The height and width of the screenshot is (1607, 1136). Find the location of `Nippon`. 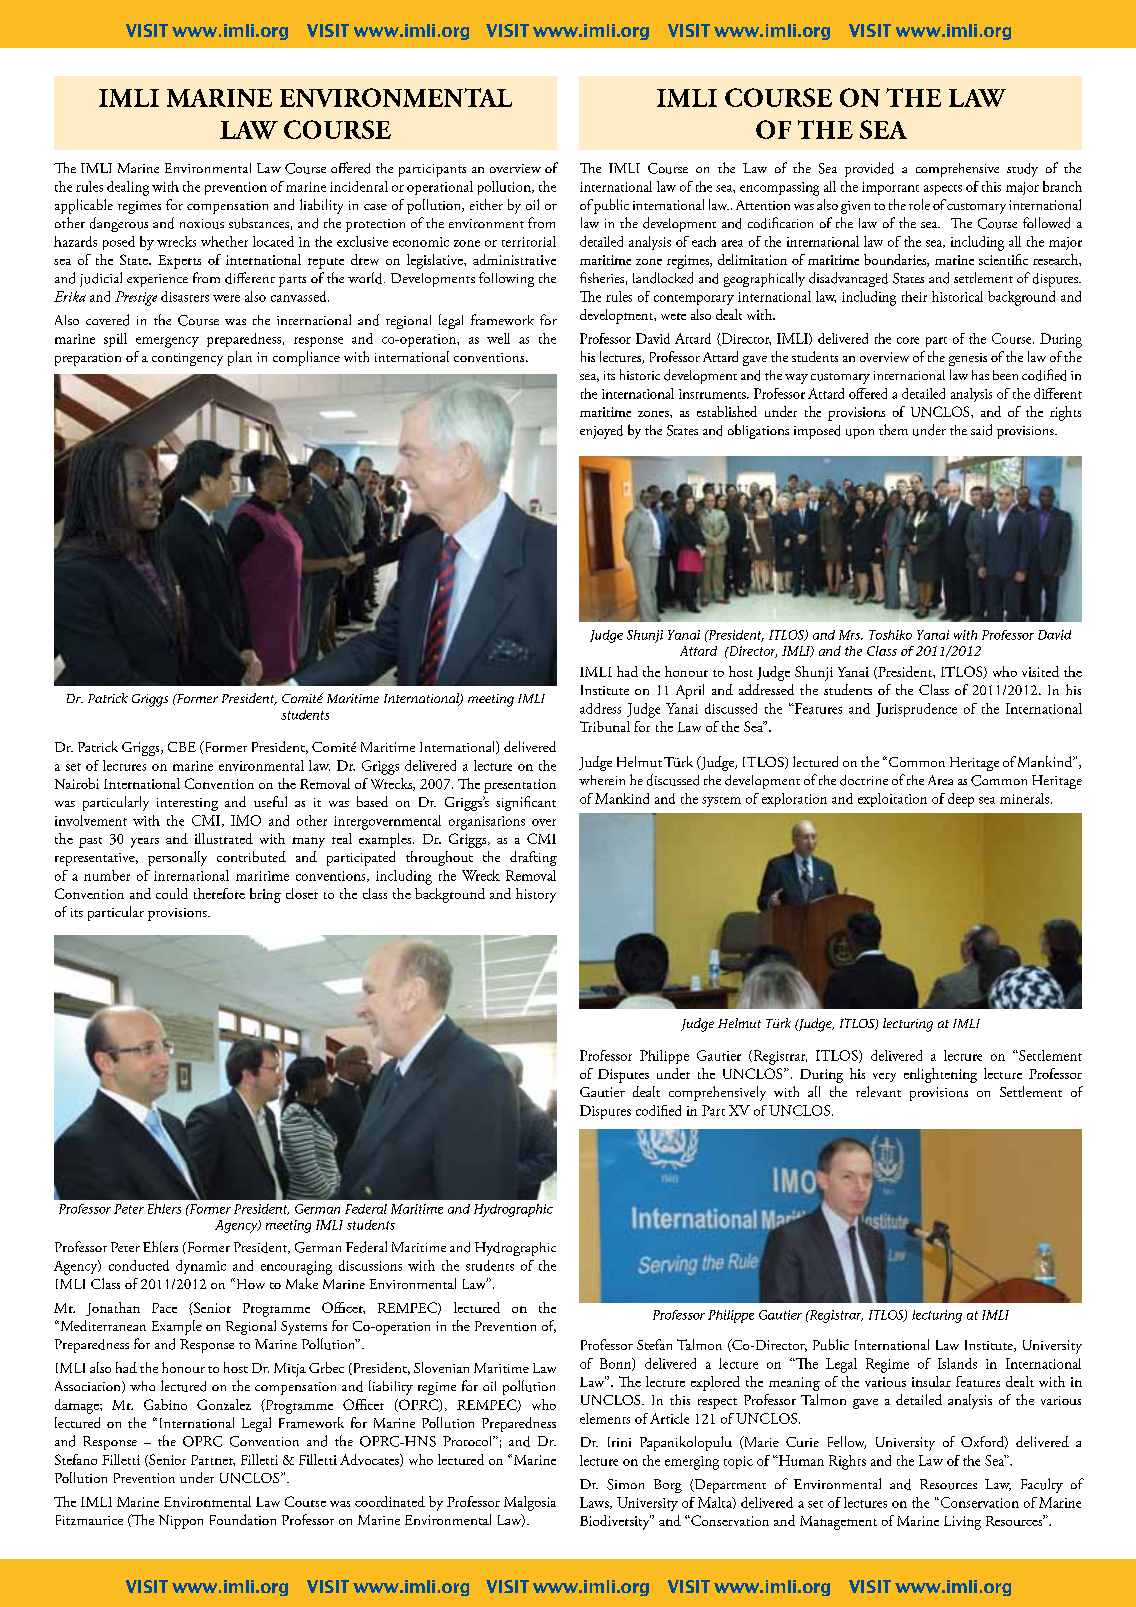

Nippon is located at coordinates (181, 1522).
